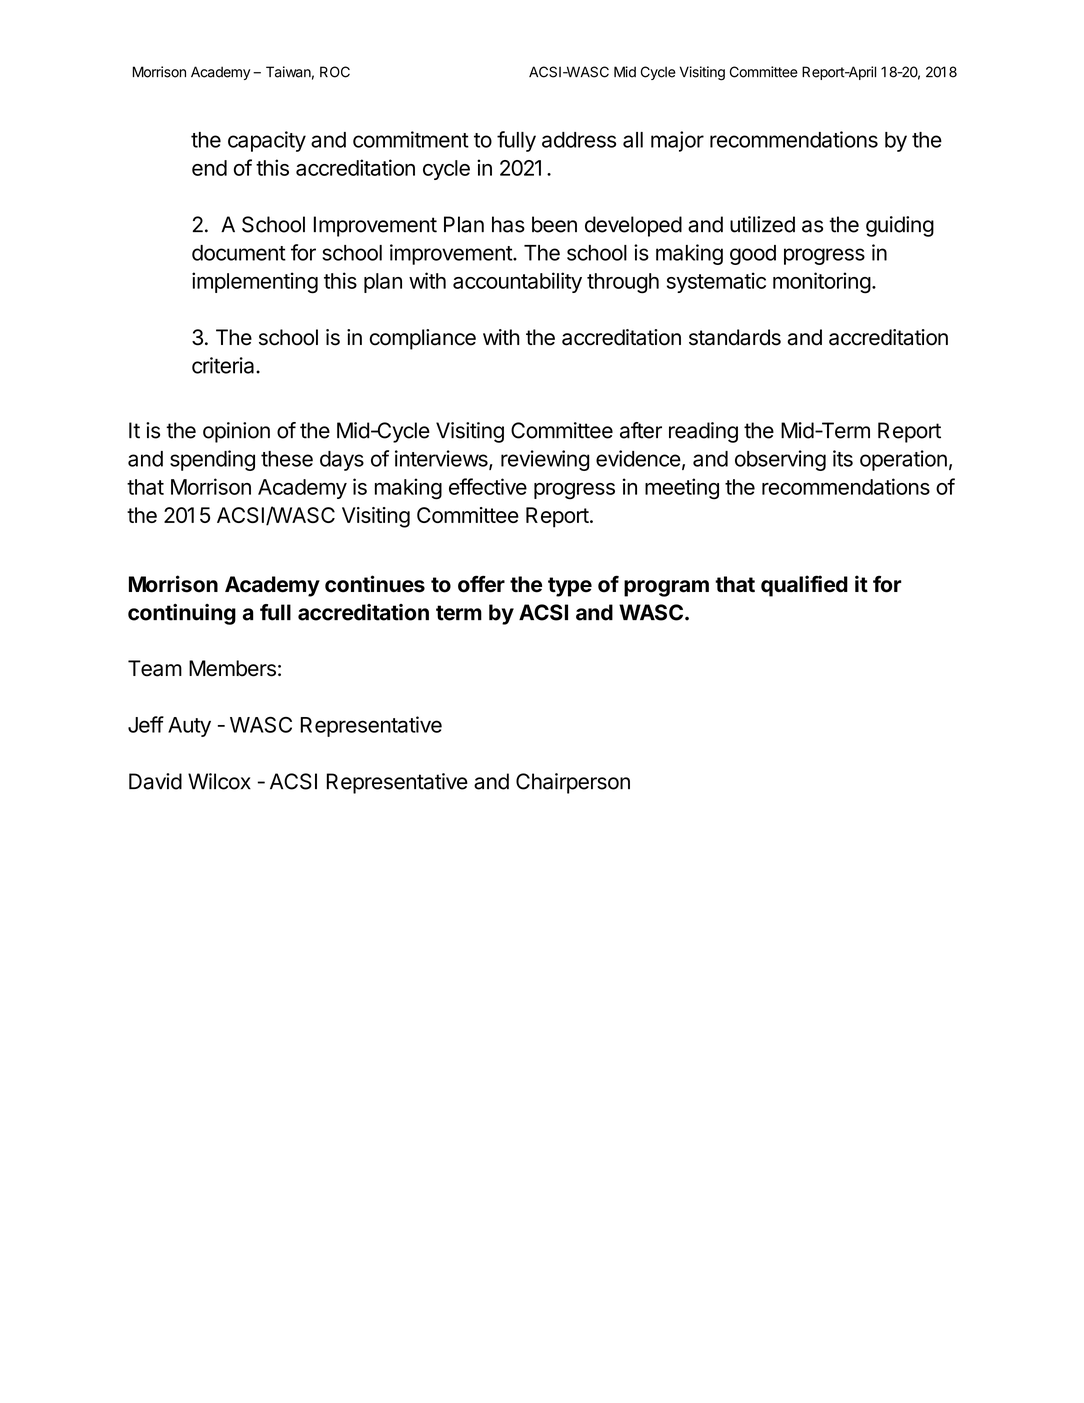 The width and height of the screenshot is (1084, 1403). I want to click on opinion, so click(236, 432).
